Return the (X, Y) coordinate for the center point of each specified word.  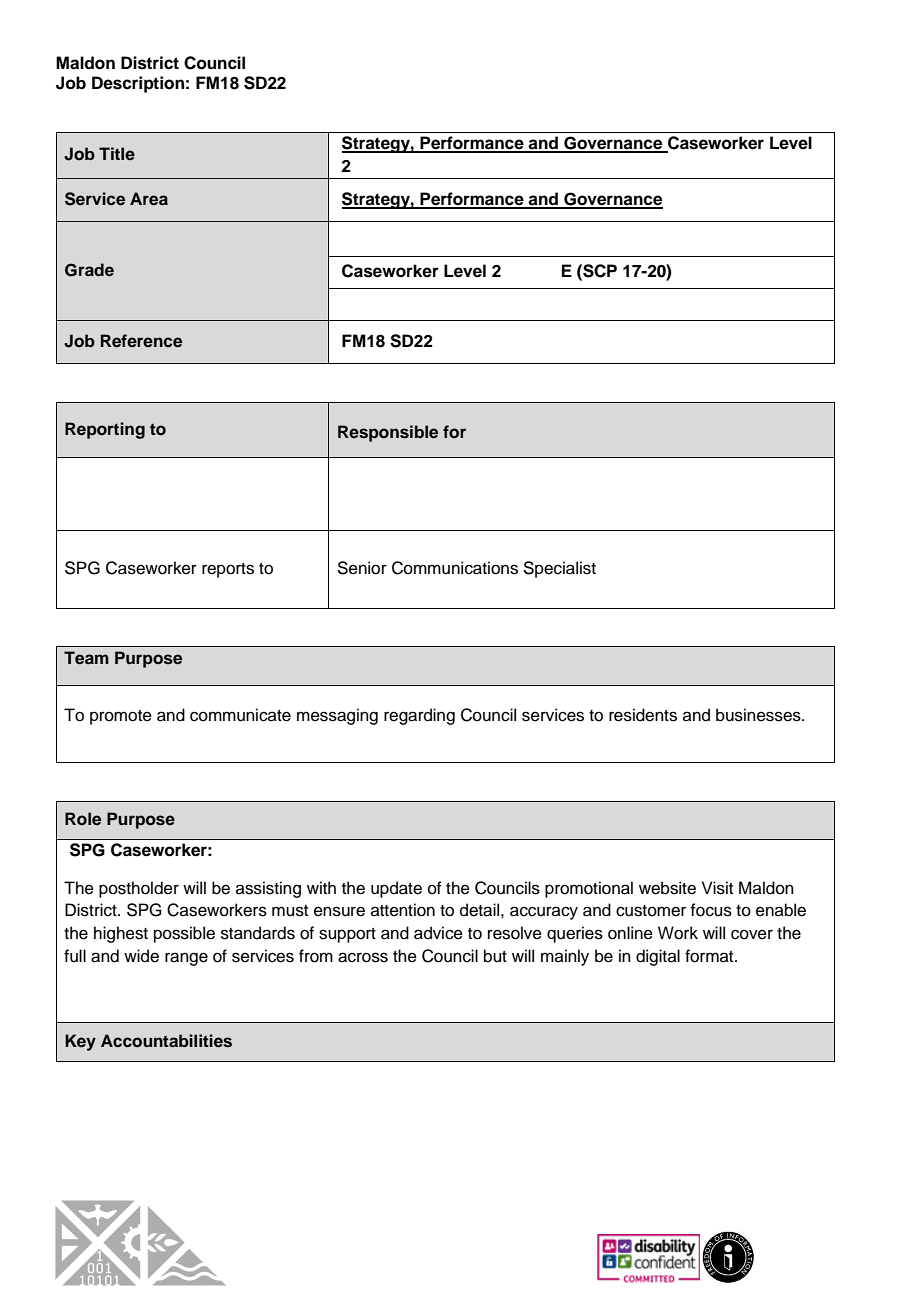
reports (228, 570)
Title (117, 153)
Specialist (559, 569)
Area (149, 199)
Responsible (388, 433)
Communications (455, 568)
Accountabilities (166, 1041)
